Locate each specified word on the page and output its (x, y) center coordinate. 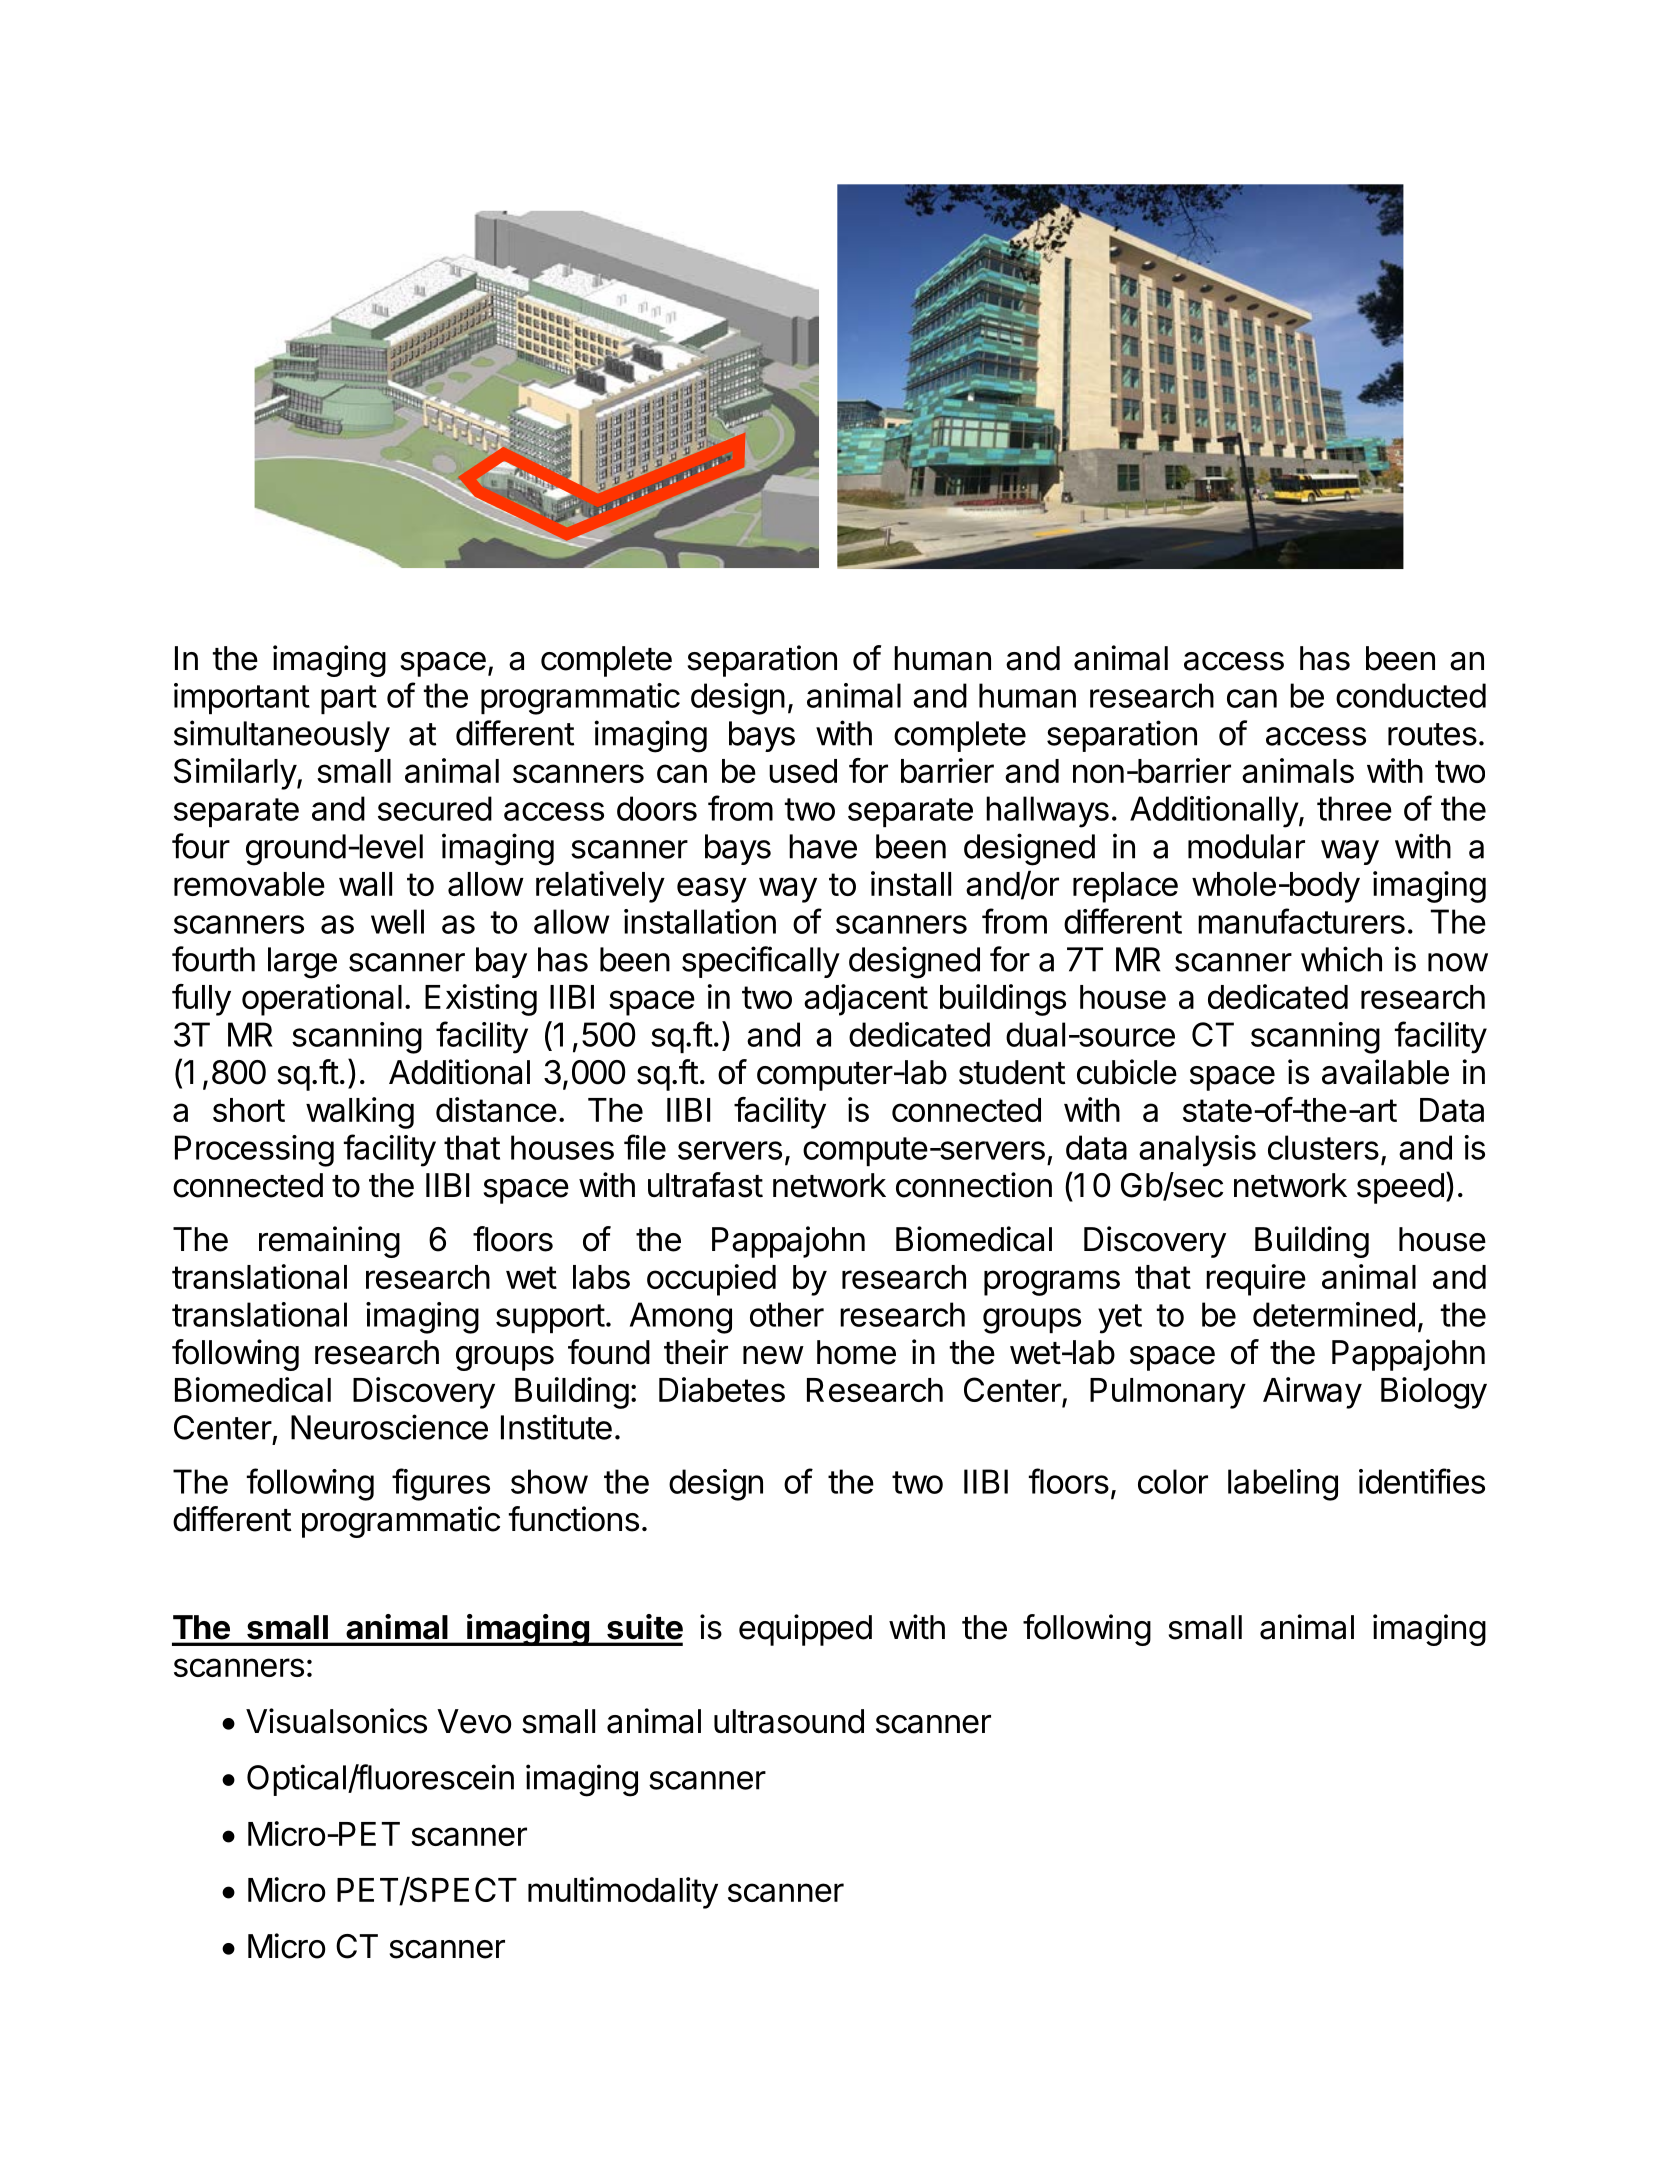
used (803, 771)
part (349, 699)
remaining (329, 1242)
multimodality (623, 1893)
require (1256, 1280)
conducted (1411, 695)
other (787, 1314)
